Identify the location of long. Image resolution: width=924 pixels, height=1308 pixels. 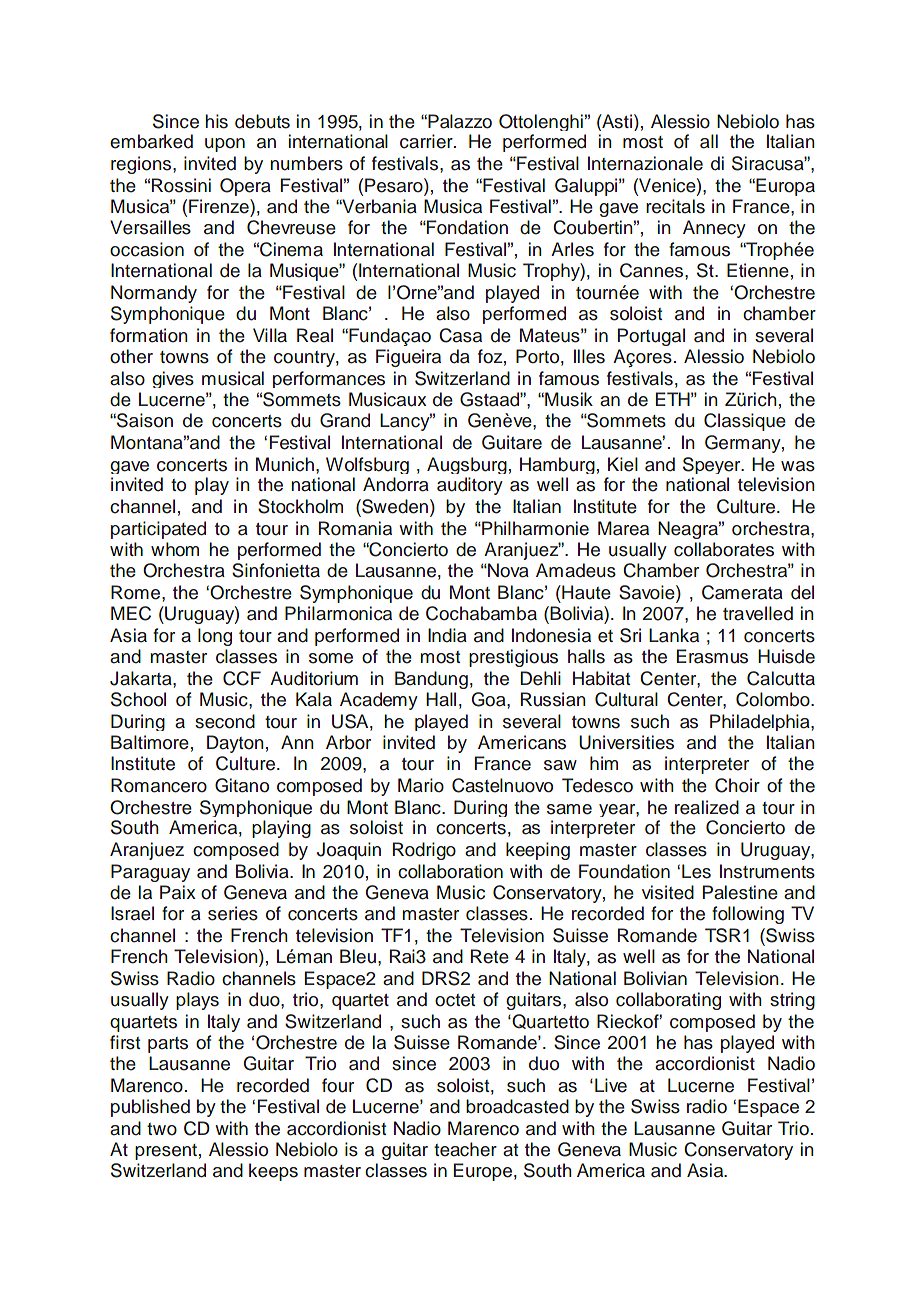
(215, 637).
